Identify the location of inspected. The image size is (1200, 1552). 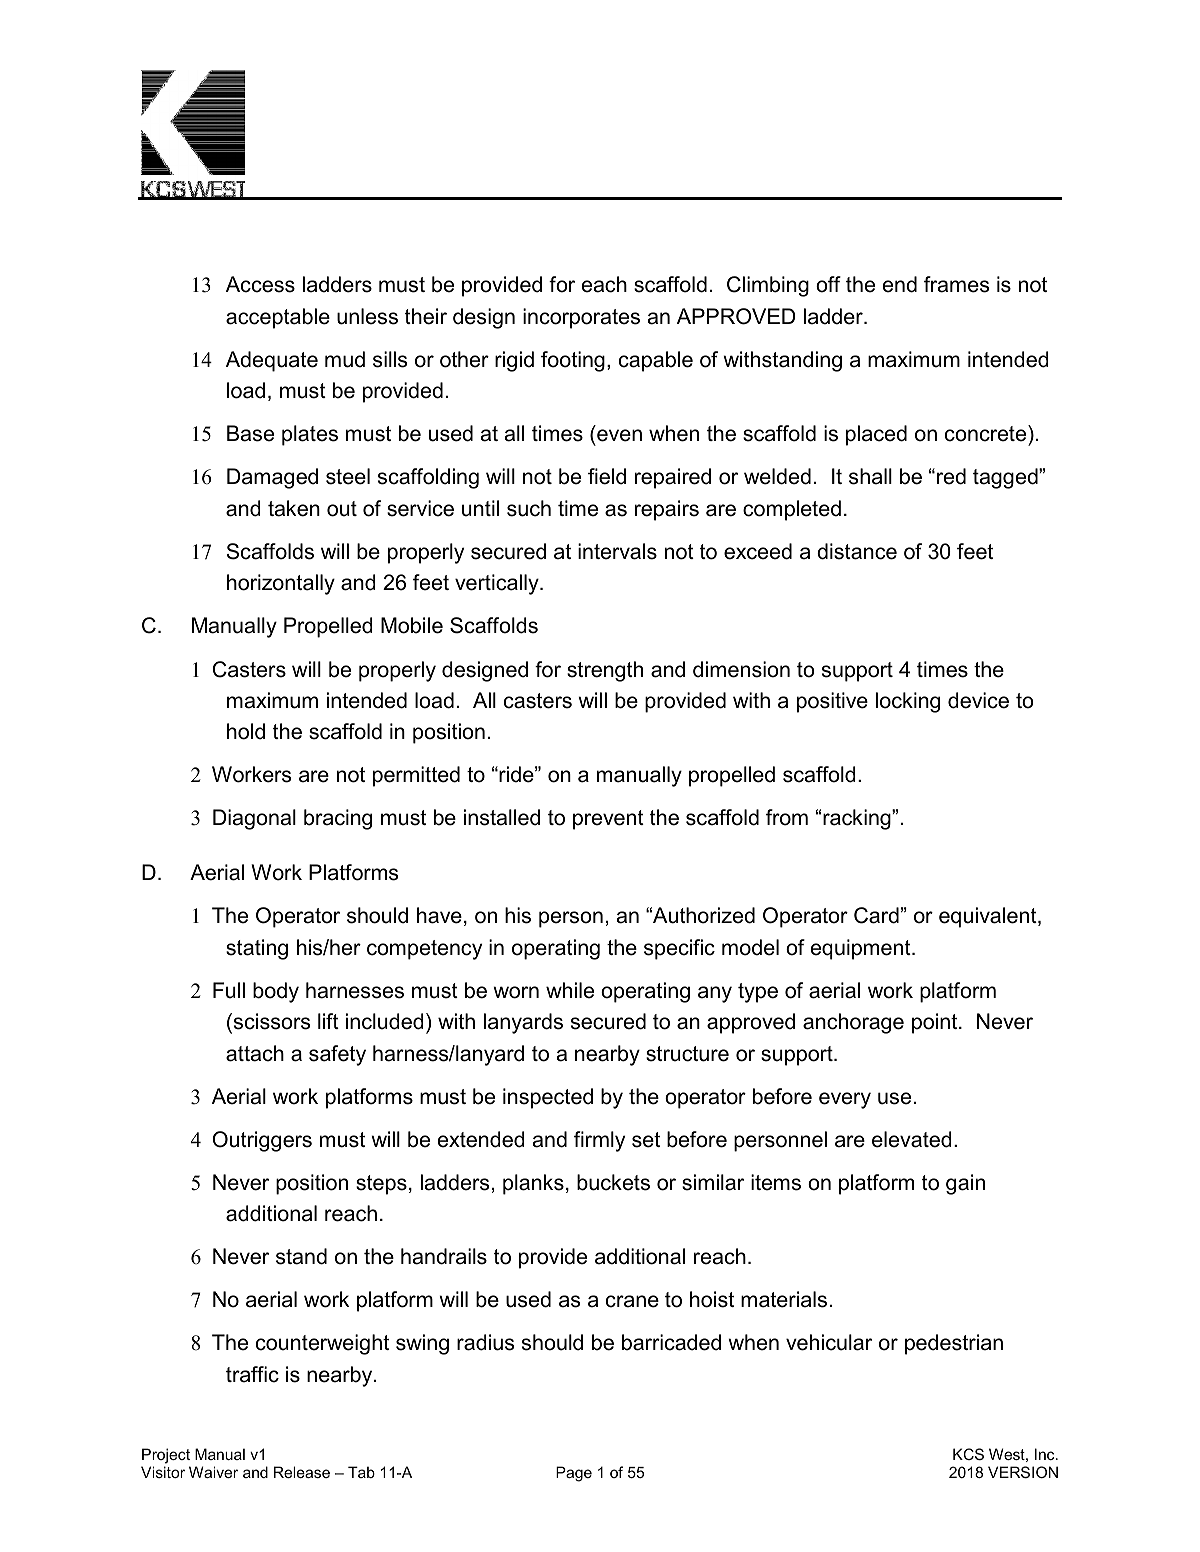
(548, 1098).
